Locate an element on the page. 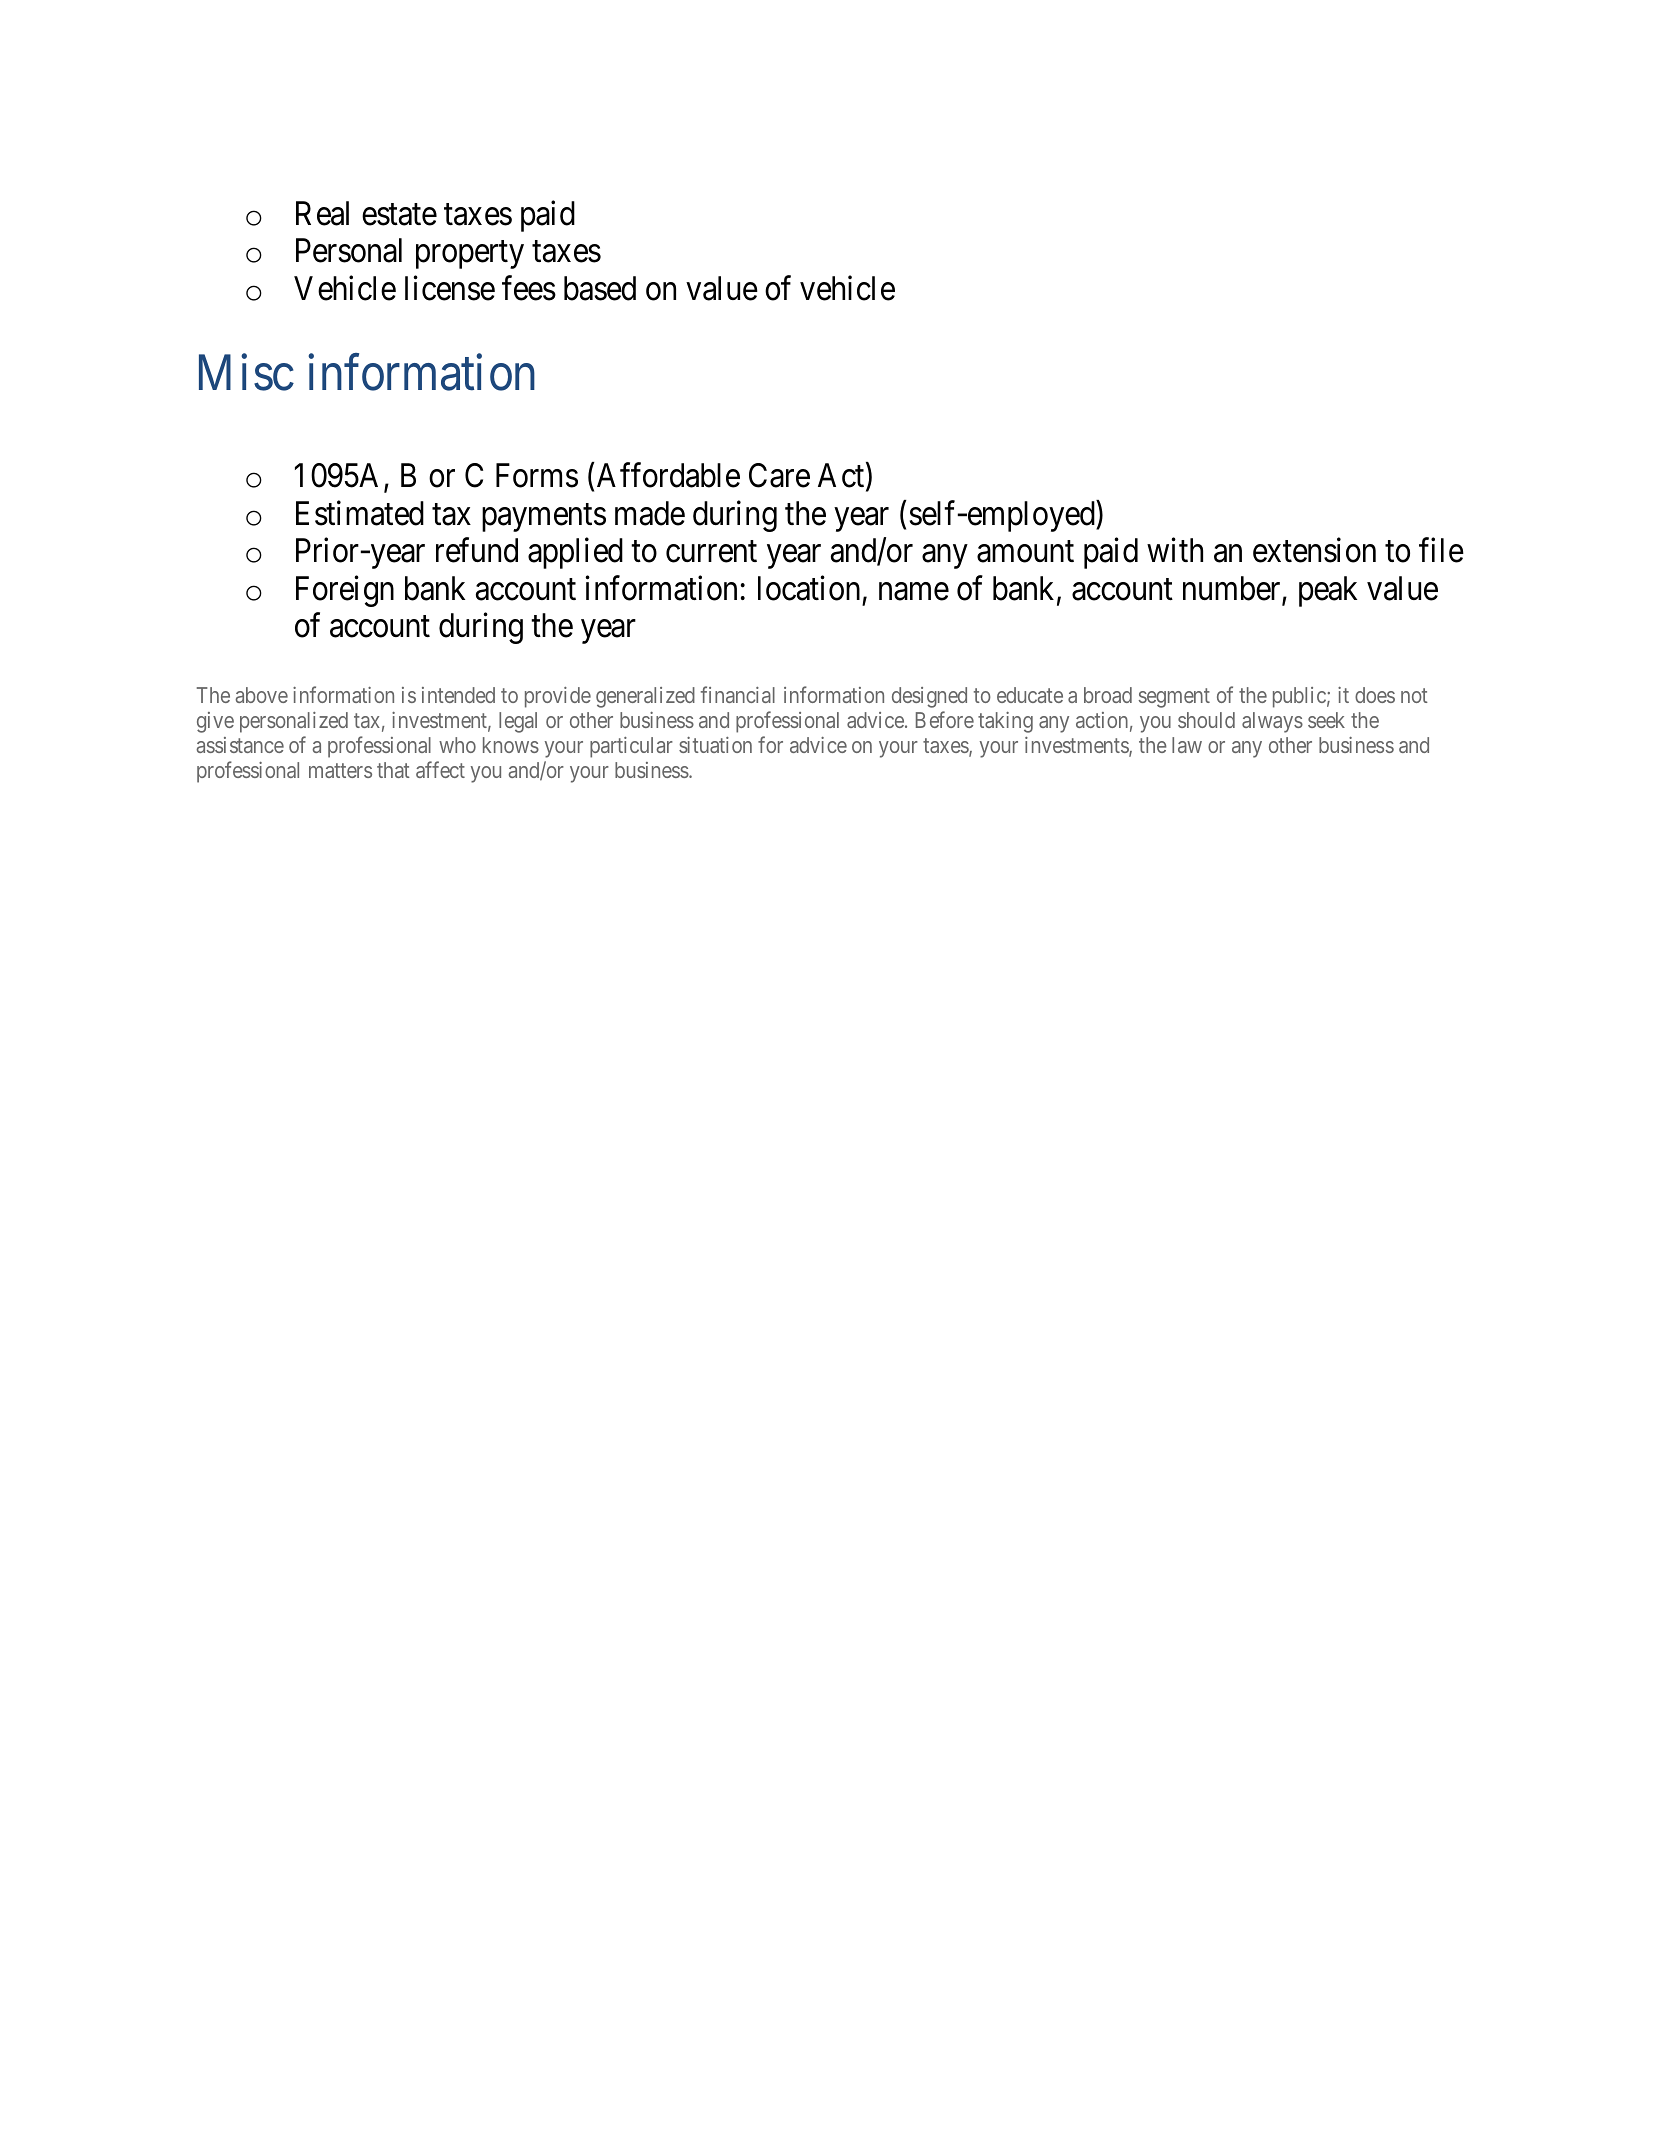 The width and height of the document is (1664, 2153). situation is located at coordinates (715, 745).
